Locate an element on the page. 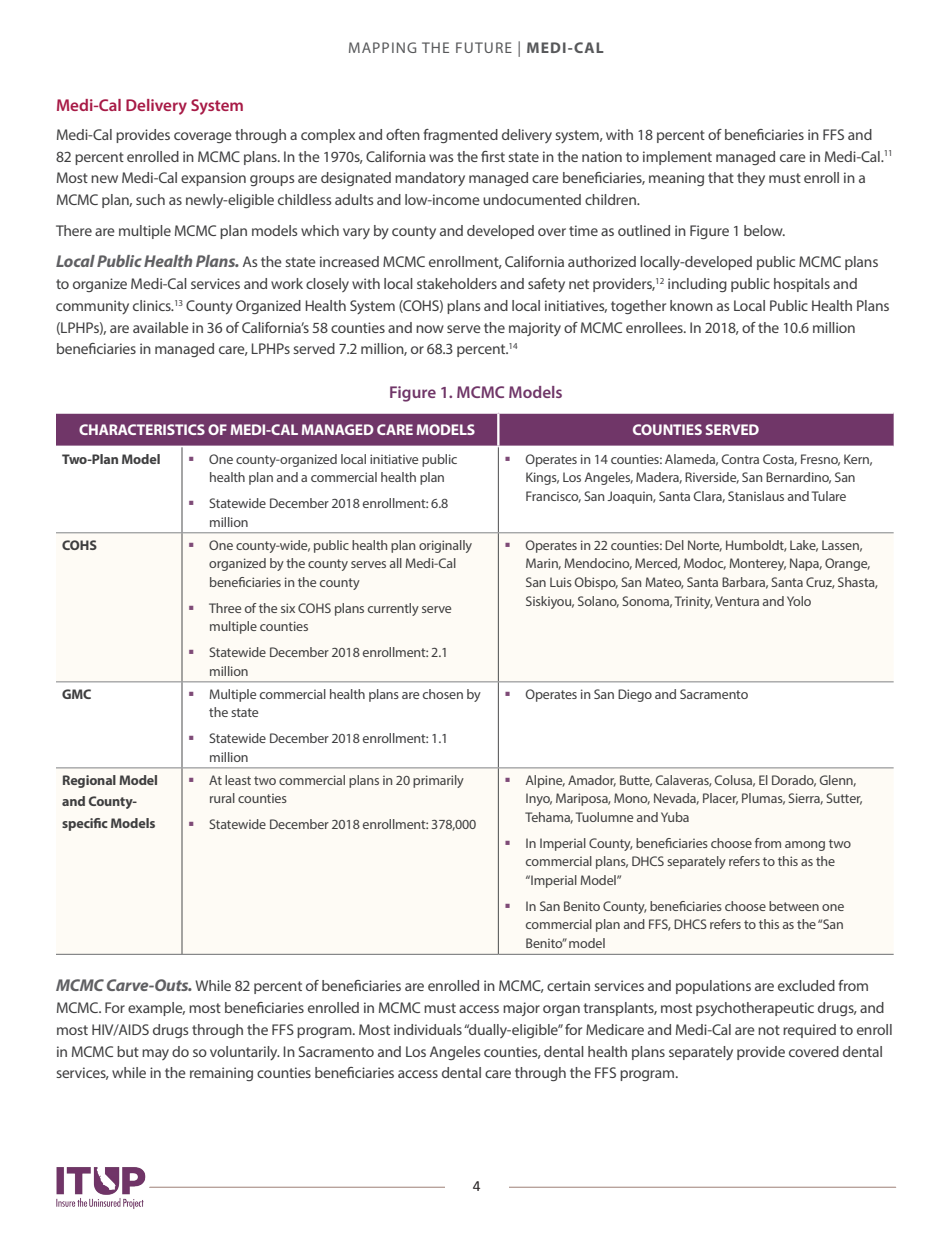  stakeholders is located at coordinates (457, 283).
